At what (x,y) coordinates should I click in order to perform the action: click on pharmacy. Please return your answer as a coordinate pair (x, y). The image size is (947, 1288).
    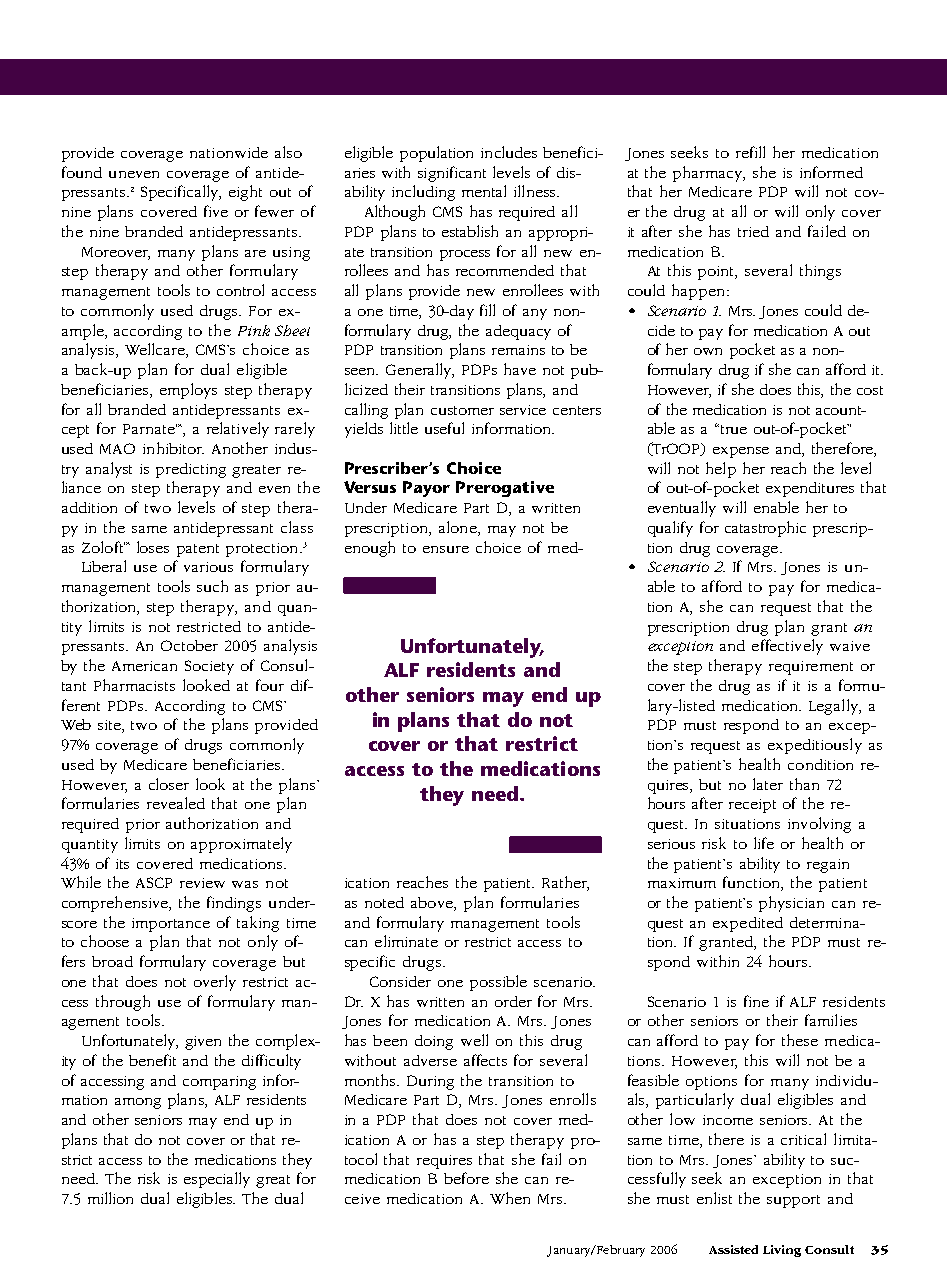
    Looking at the image, I should click on (709, 174).
